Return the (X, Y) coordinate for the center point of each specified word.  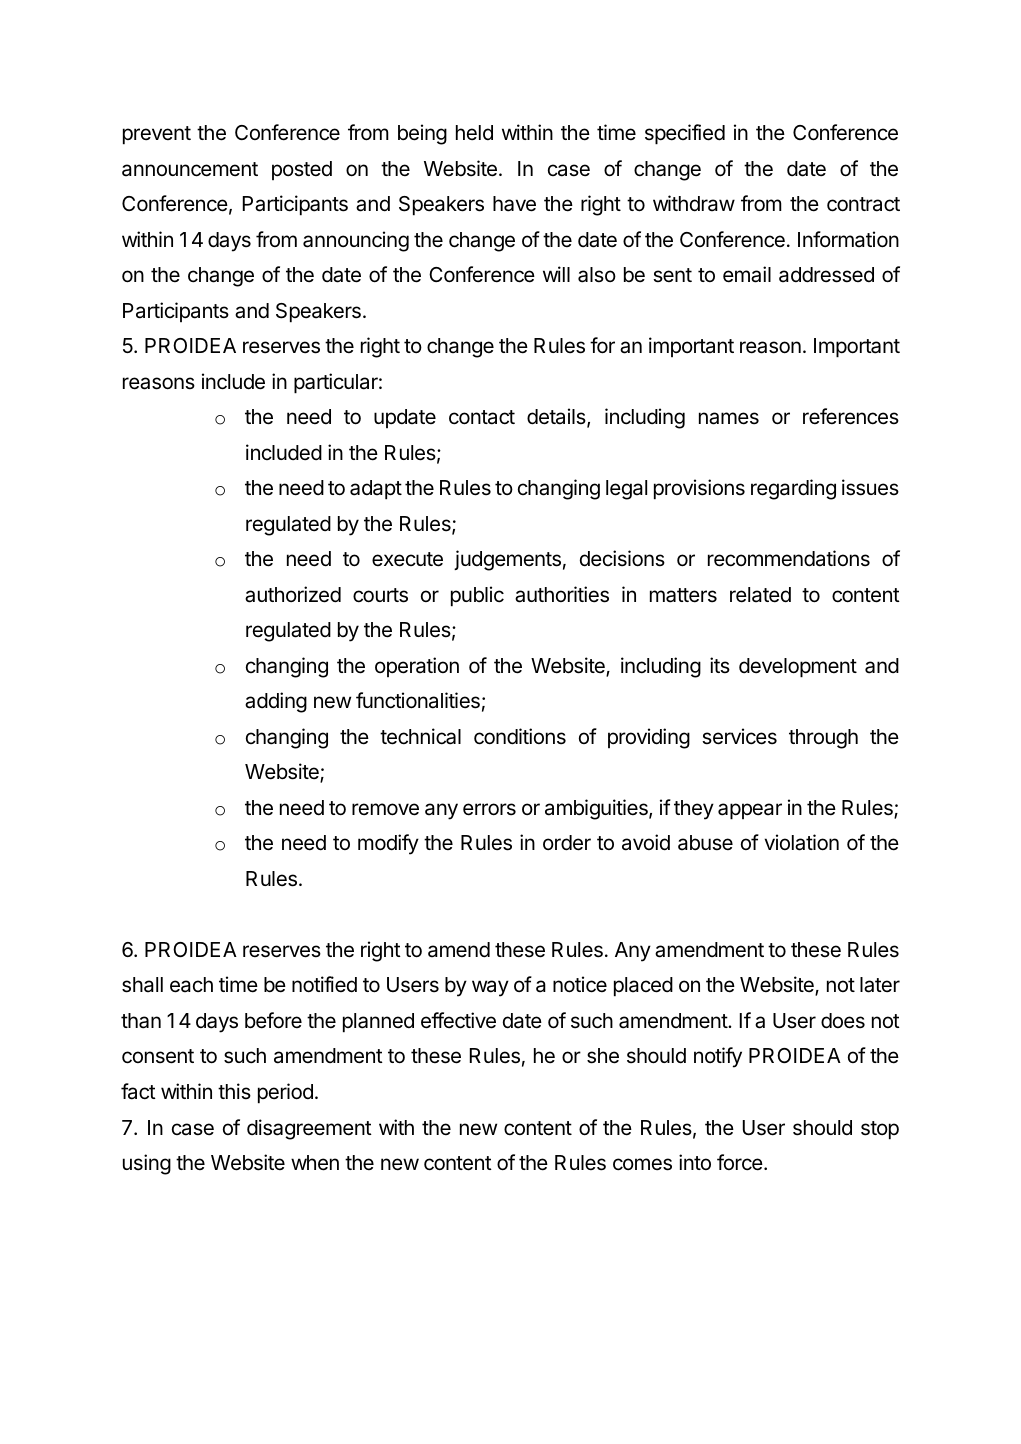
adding (276, 702)
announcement (190, 169)
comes (642, 1164)
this (234, 1091)
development (798, 668)
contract (863, 204)
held (474, 133)
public (477, 596)
